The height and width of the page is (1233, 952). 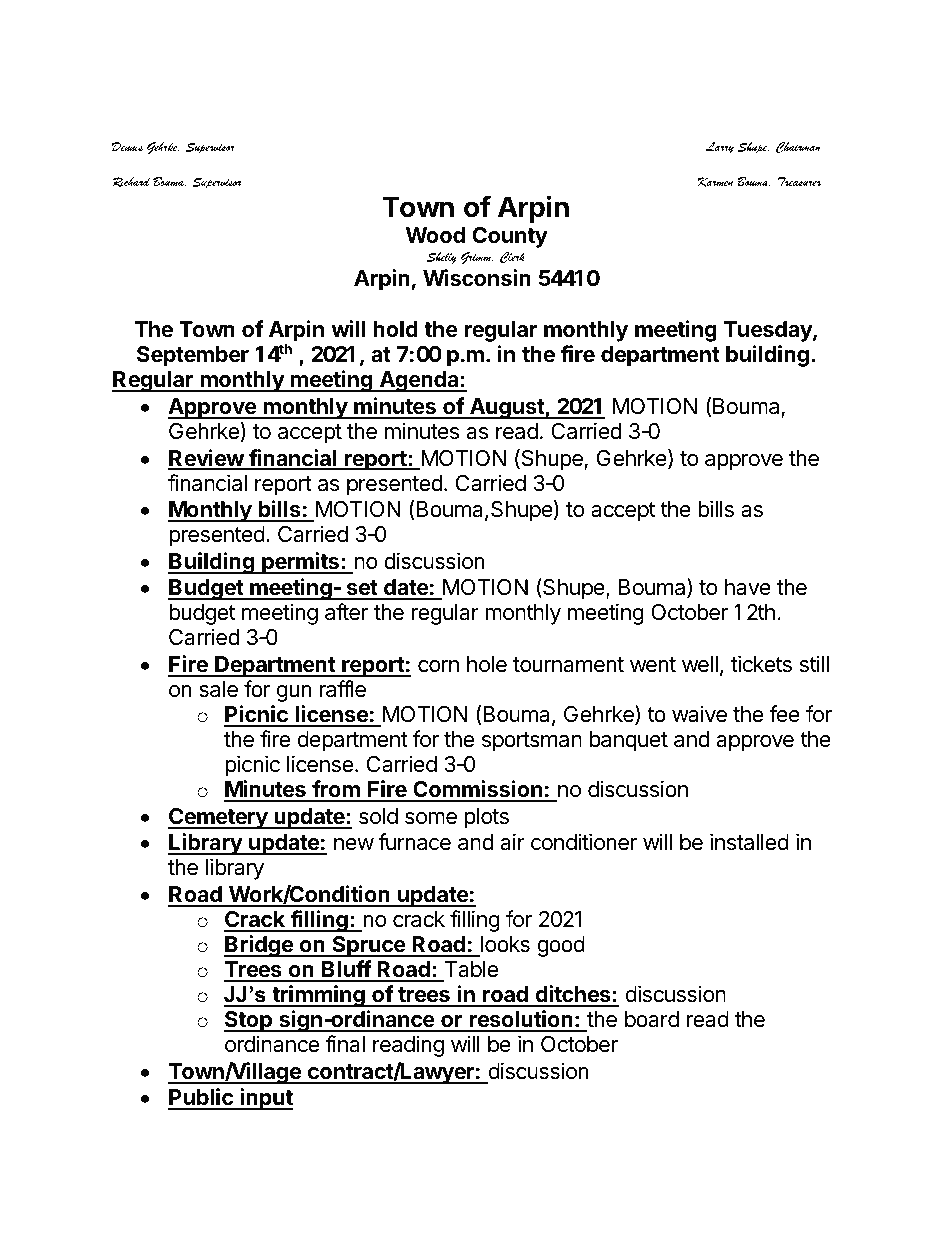 I want to click on resolution, so click(x=521, y=1020).
